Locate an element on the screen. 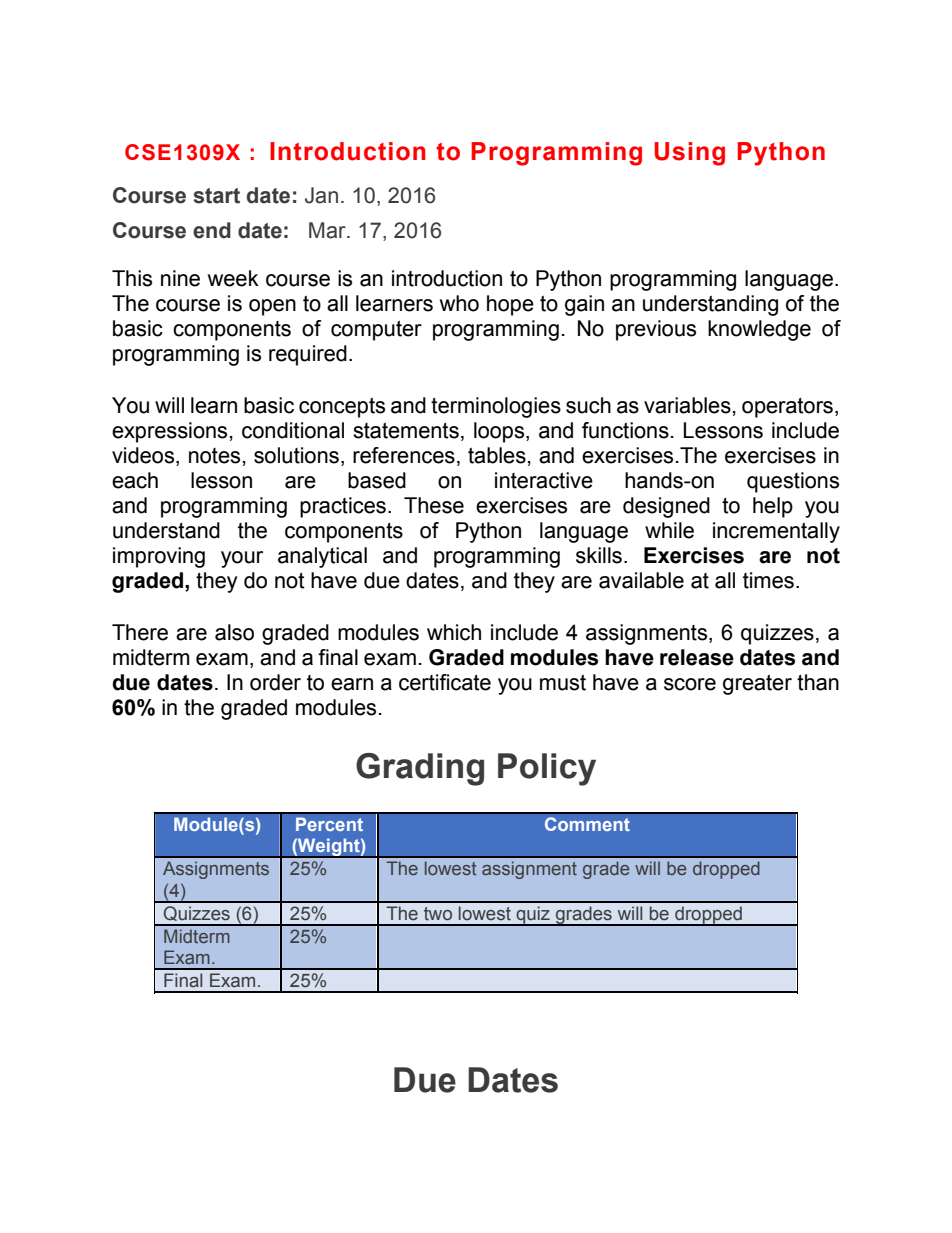 The height and width of the screenshot is (1233, 952). Comment is located at coordinates (587, 824).
